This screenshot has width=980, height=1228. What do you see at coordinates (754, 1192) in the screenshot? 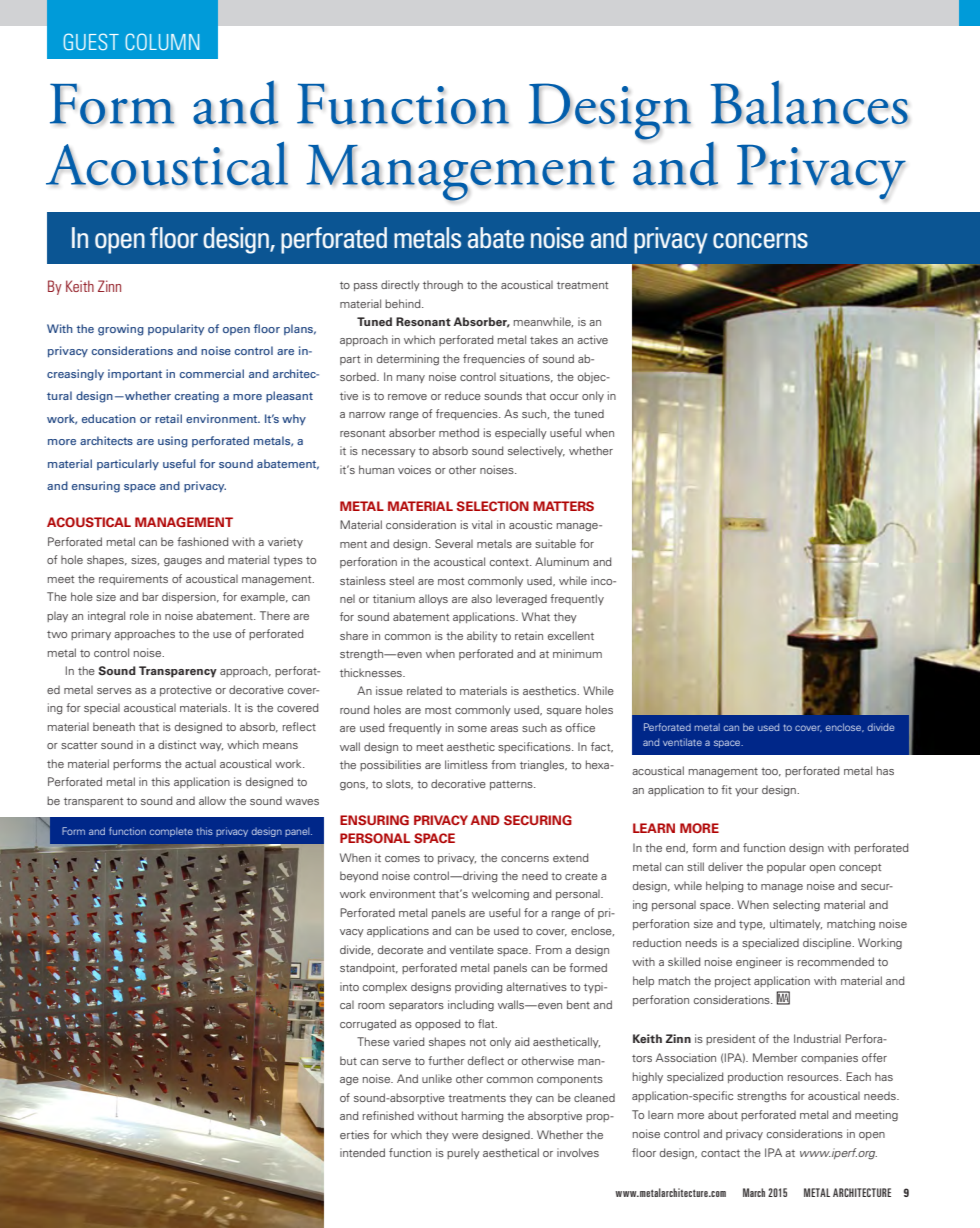
I see `March` at bounding box center [754, 1192].
